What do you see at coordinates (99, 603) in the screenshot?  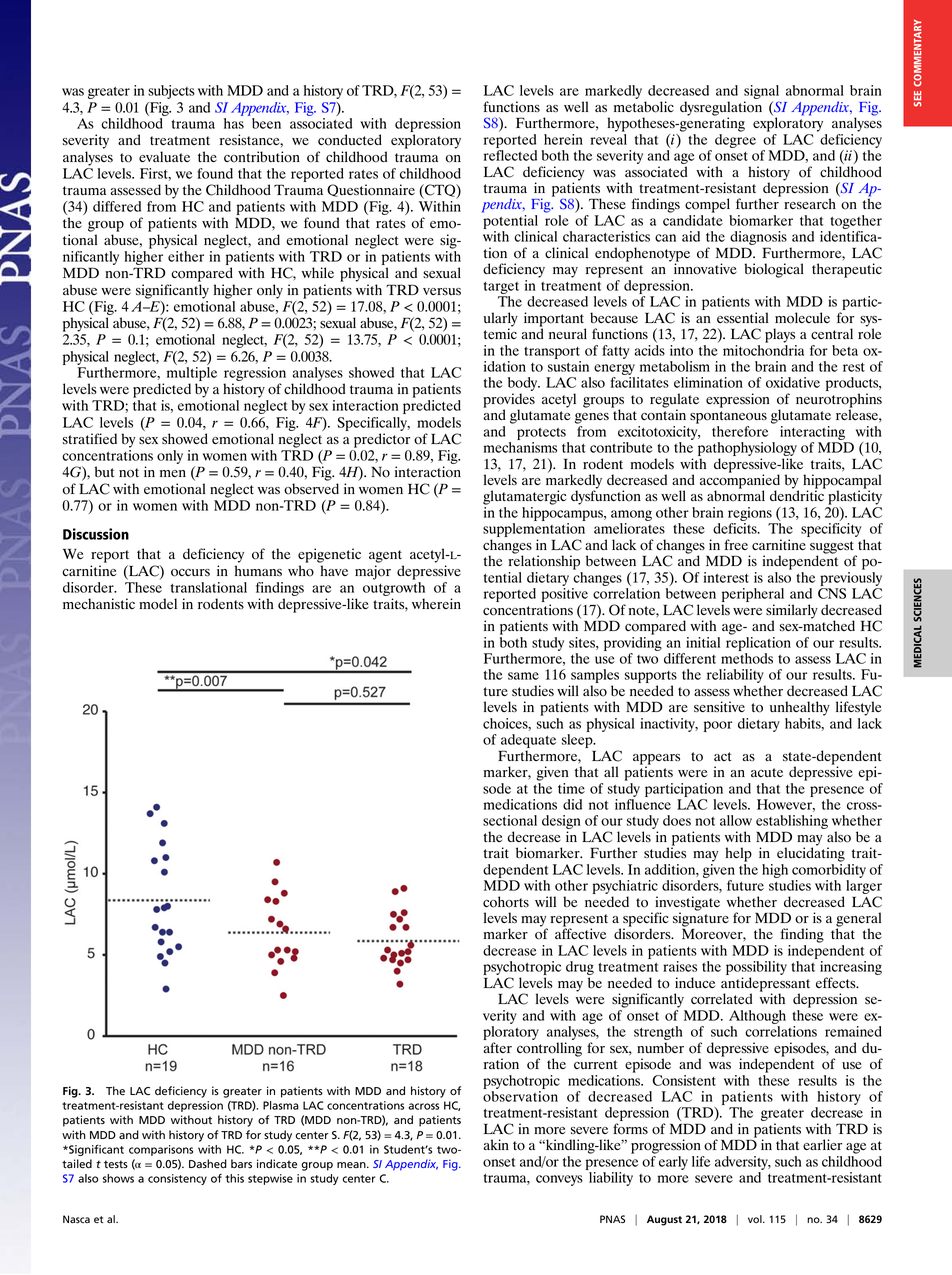 I see `mechanistic` at bounding box center [99, 603].
